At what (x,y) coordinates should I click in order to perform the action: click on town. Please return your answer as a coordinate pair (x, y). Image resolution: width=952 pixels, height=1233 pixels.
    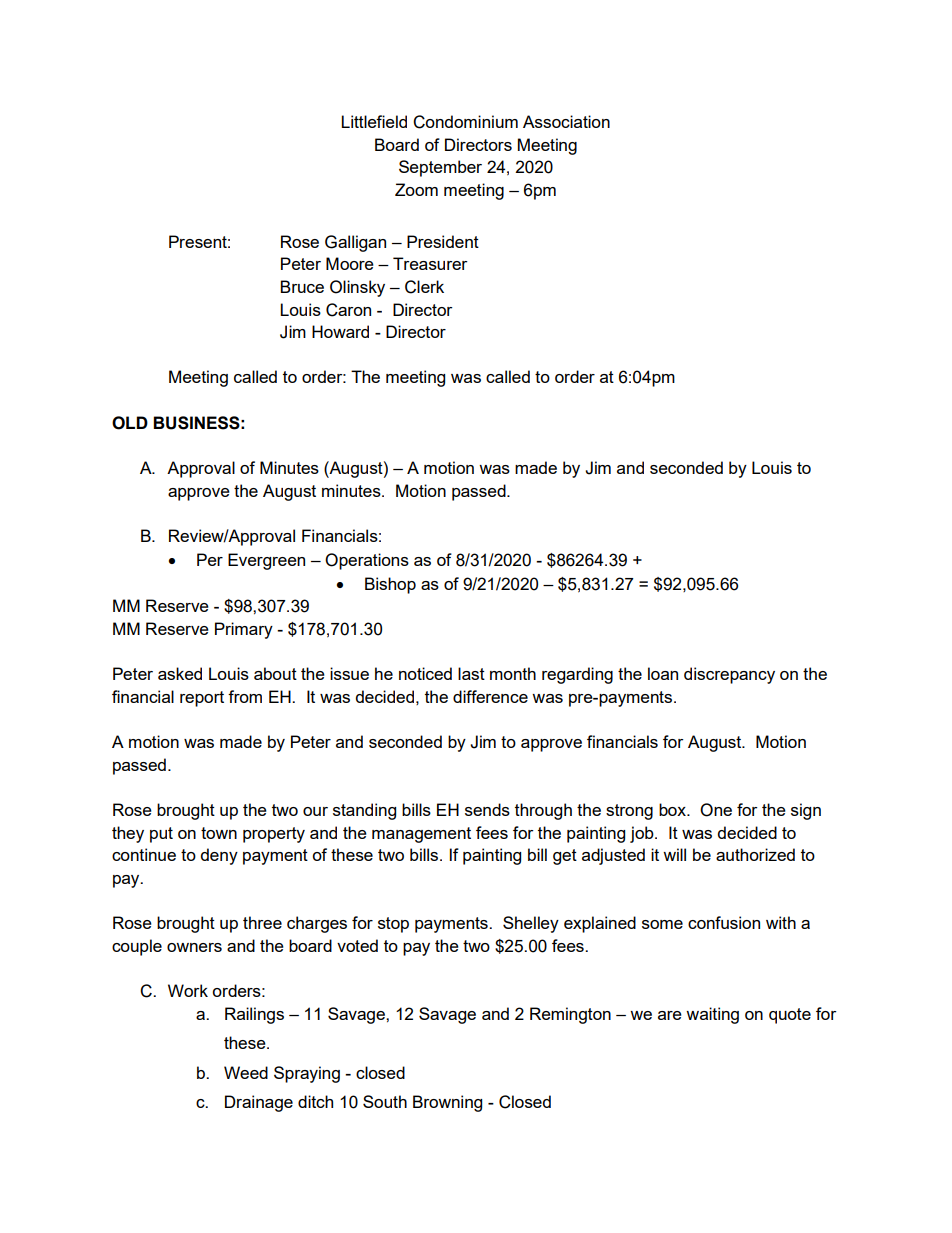
    Looking at the image, I should click on (219, 833).
